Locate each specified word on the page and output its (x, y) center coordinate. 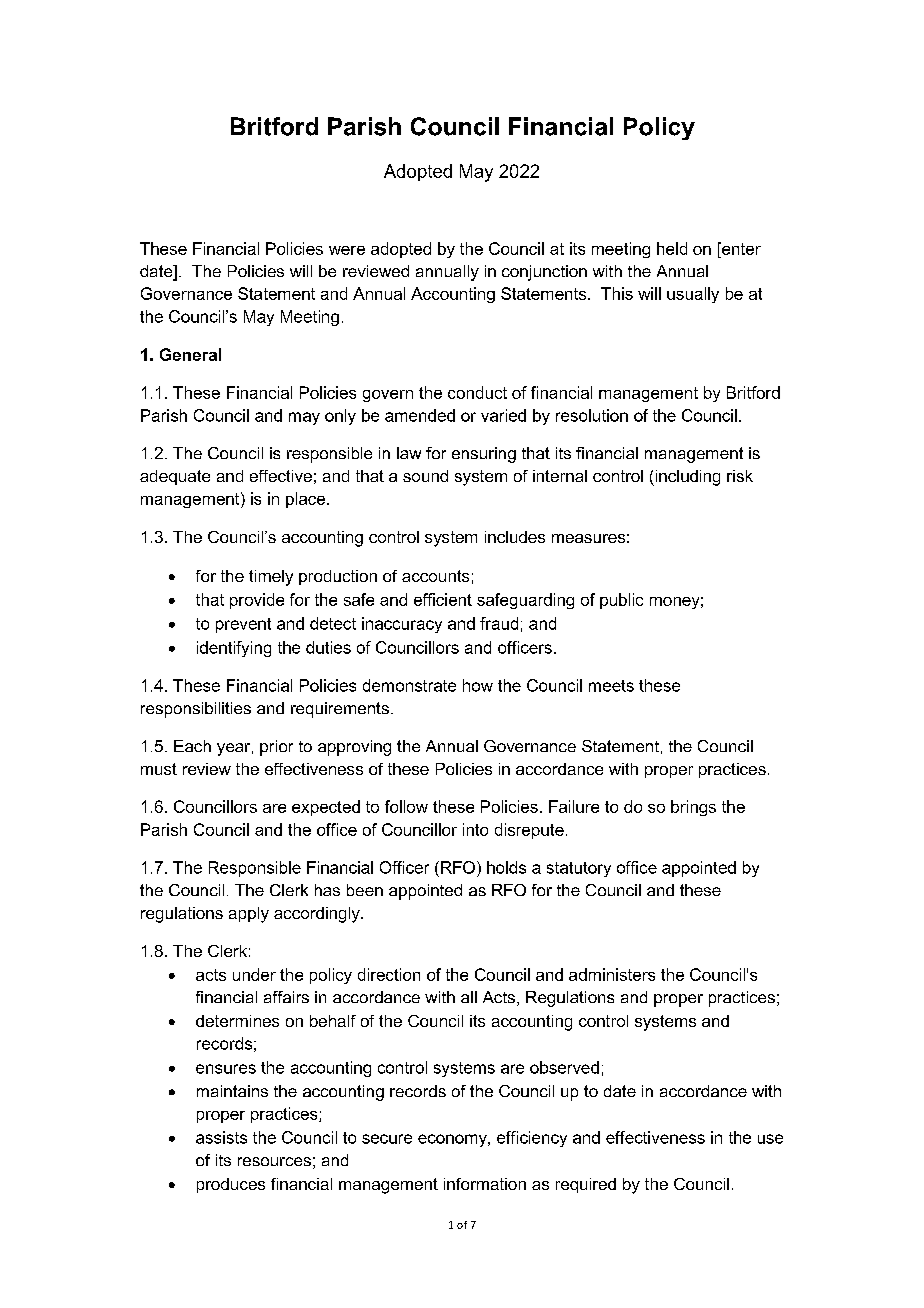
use (770, 1139)
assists (221, 1137)
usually (693, 295)
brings (693, 808)
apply (249, 915)
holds (506, 867)
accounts (435, 576)
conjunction (544, 273)
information (485, 1184)
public (621, 601)
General (190, 354)
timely (271, 578)
